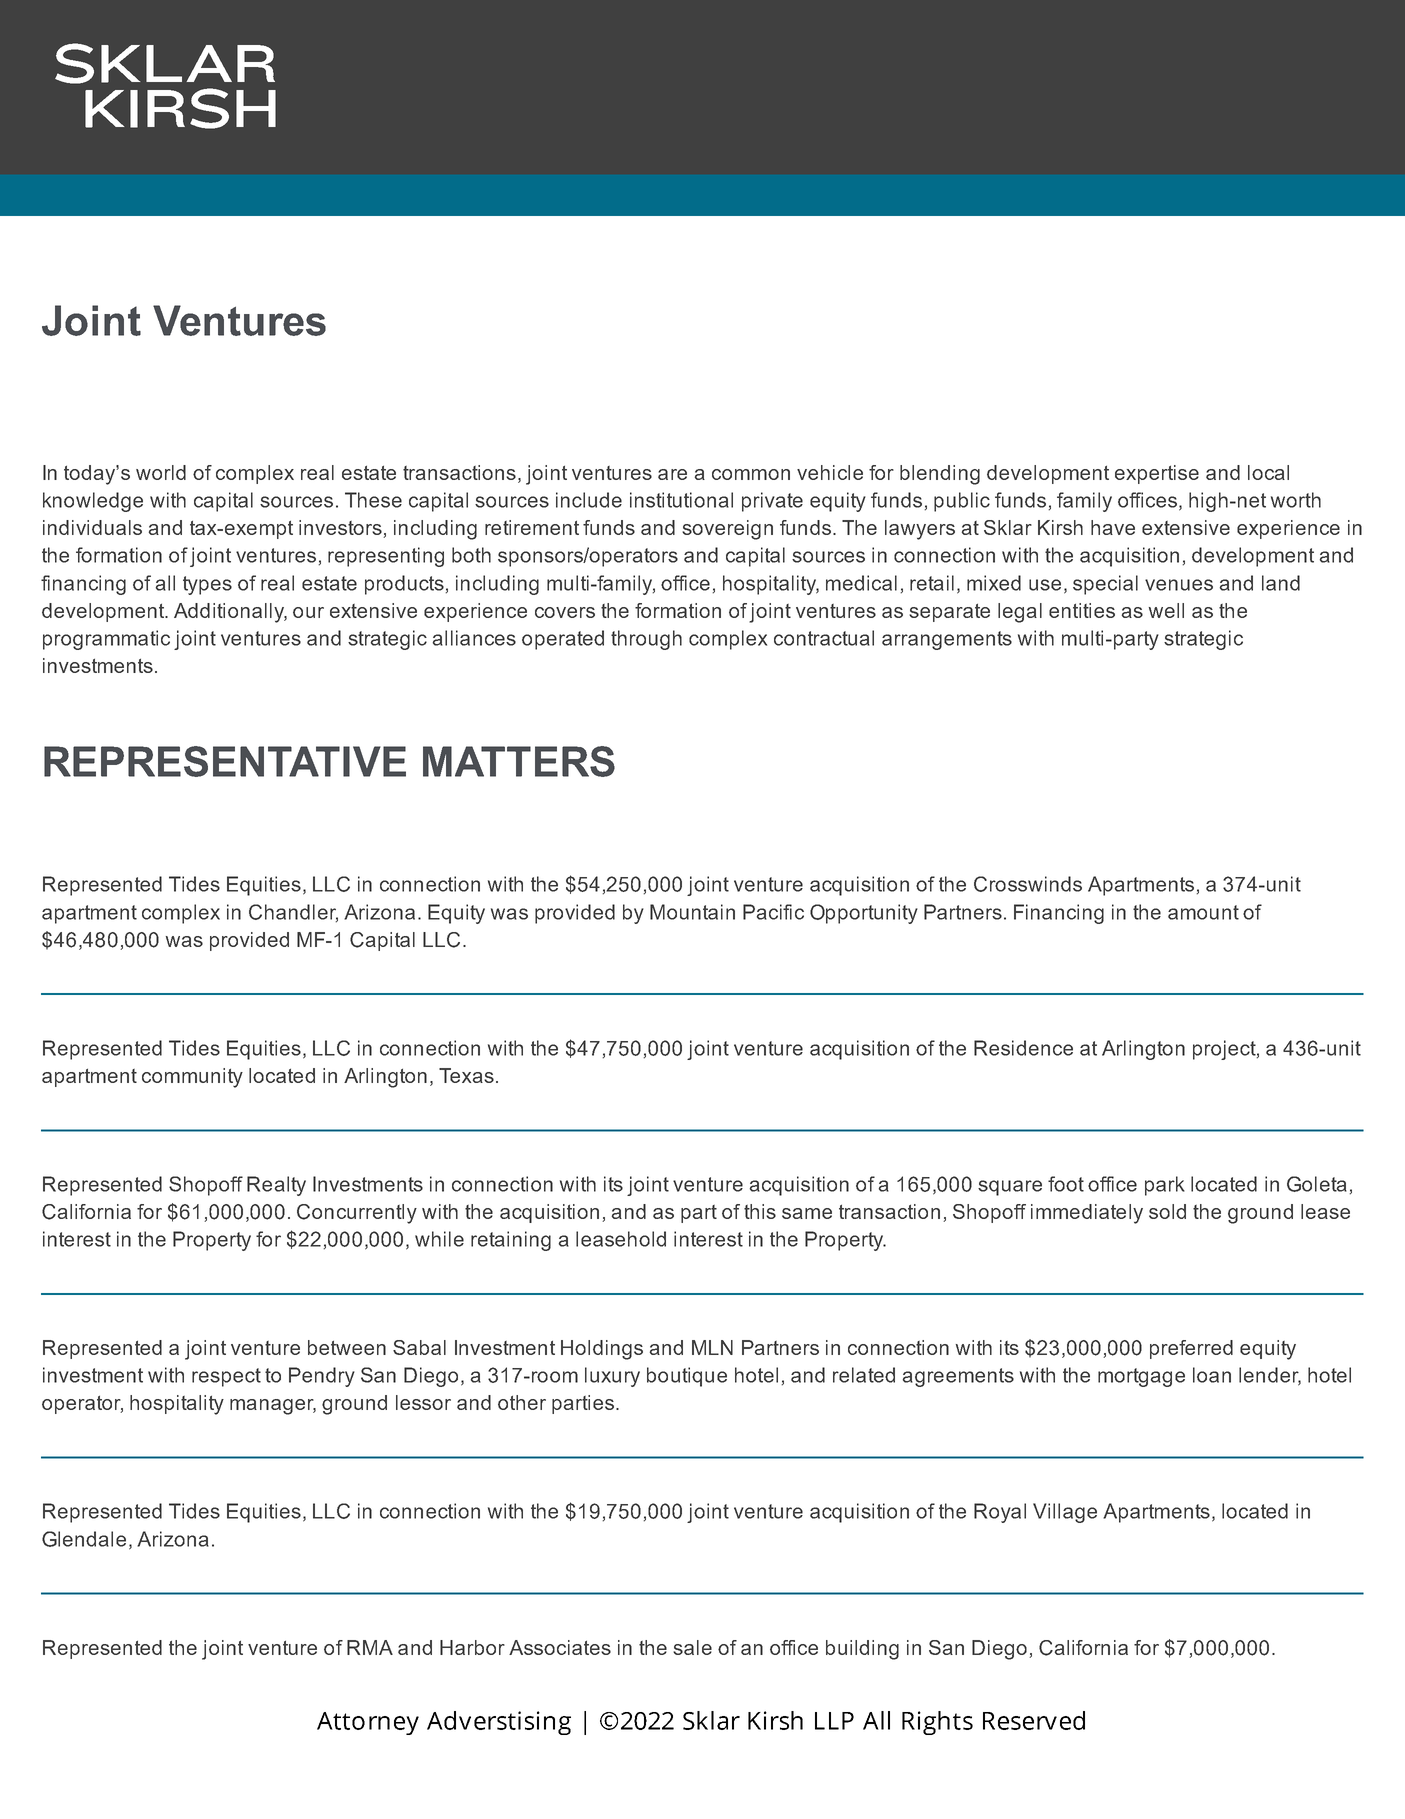  What do you see at coordinates (1141, 1377) in the screenshot?
I see `mortgage` at bounding box center [1141, 1377].
